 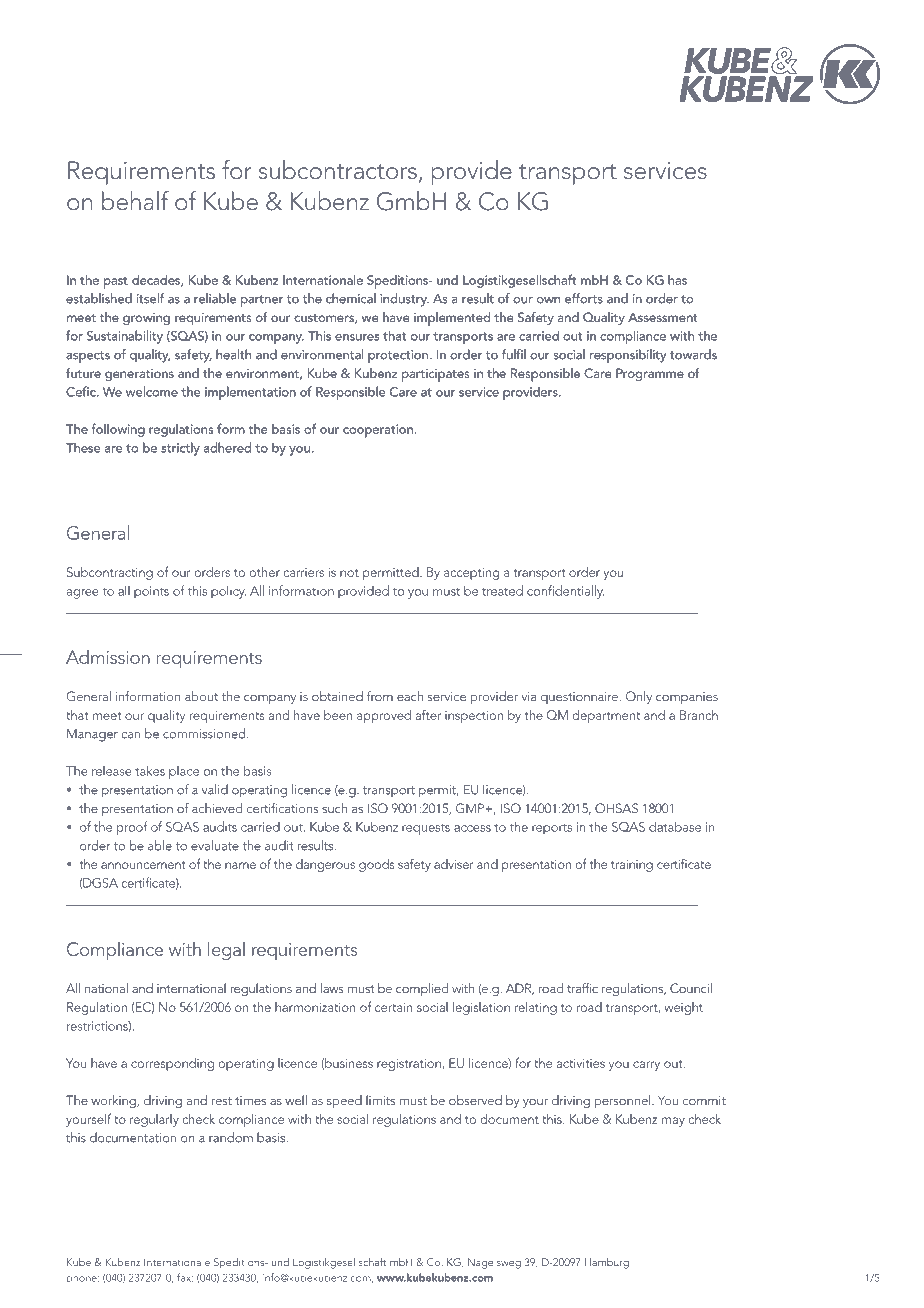 I want to click on Programme, so click(x=650, y=374).
